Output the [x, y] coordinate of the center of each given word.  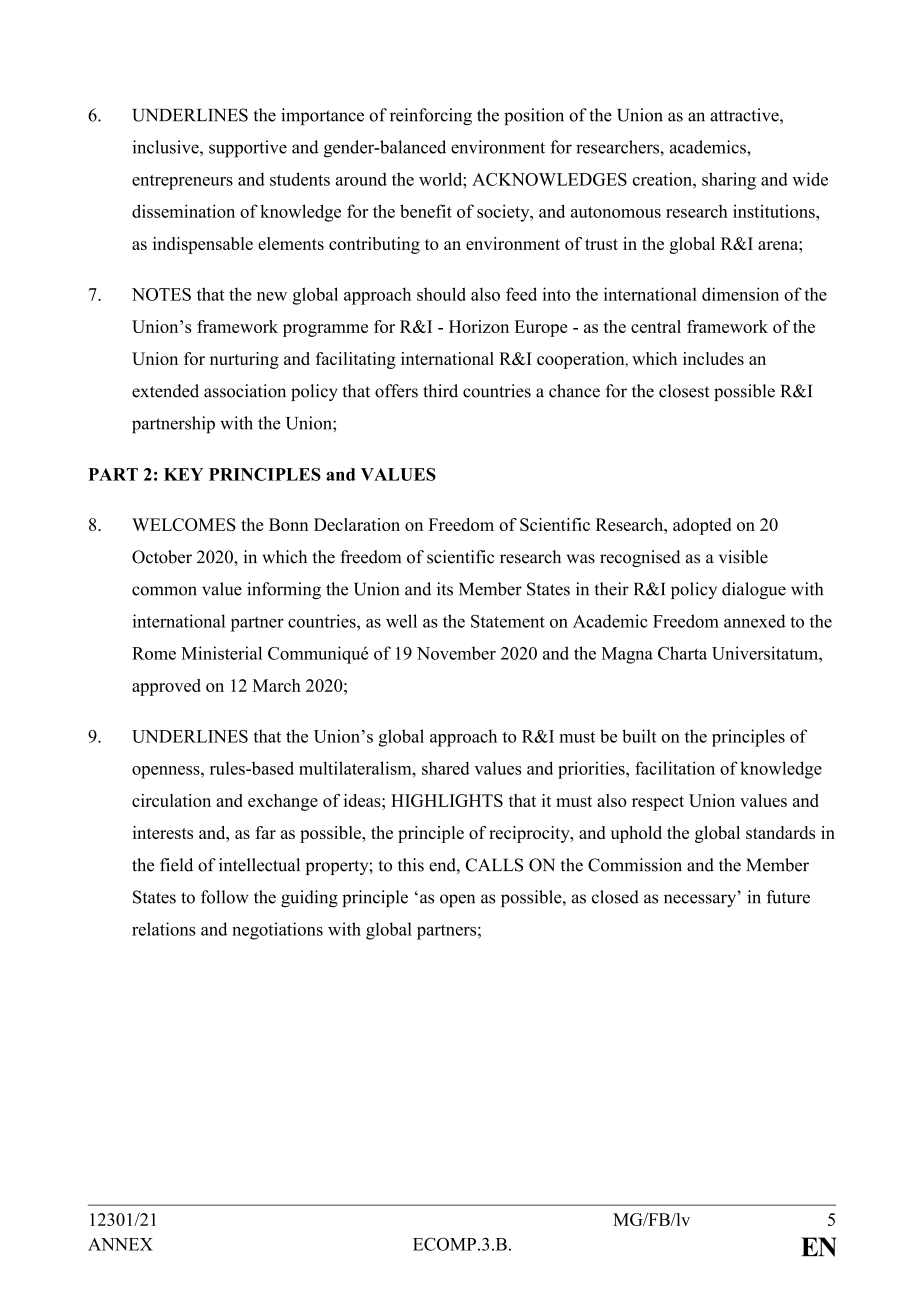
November [456, 653]
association [245, 391]
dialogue [754, 590]
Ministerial [221, 653]
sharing [729, 181]
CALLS [494, 865]
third [440, 391]
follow [225, 897]
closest [684, 391]
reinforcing [431, 116]
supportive [248, 149]
